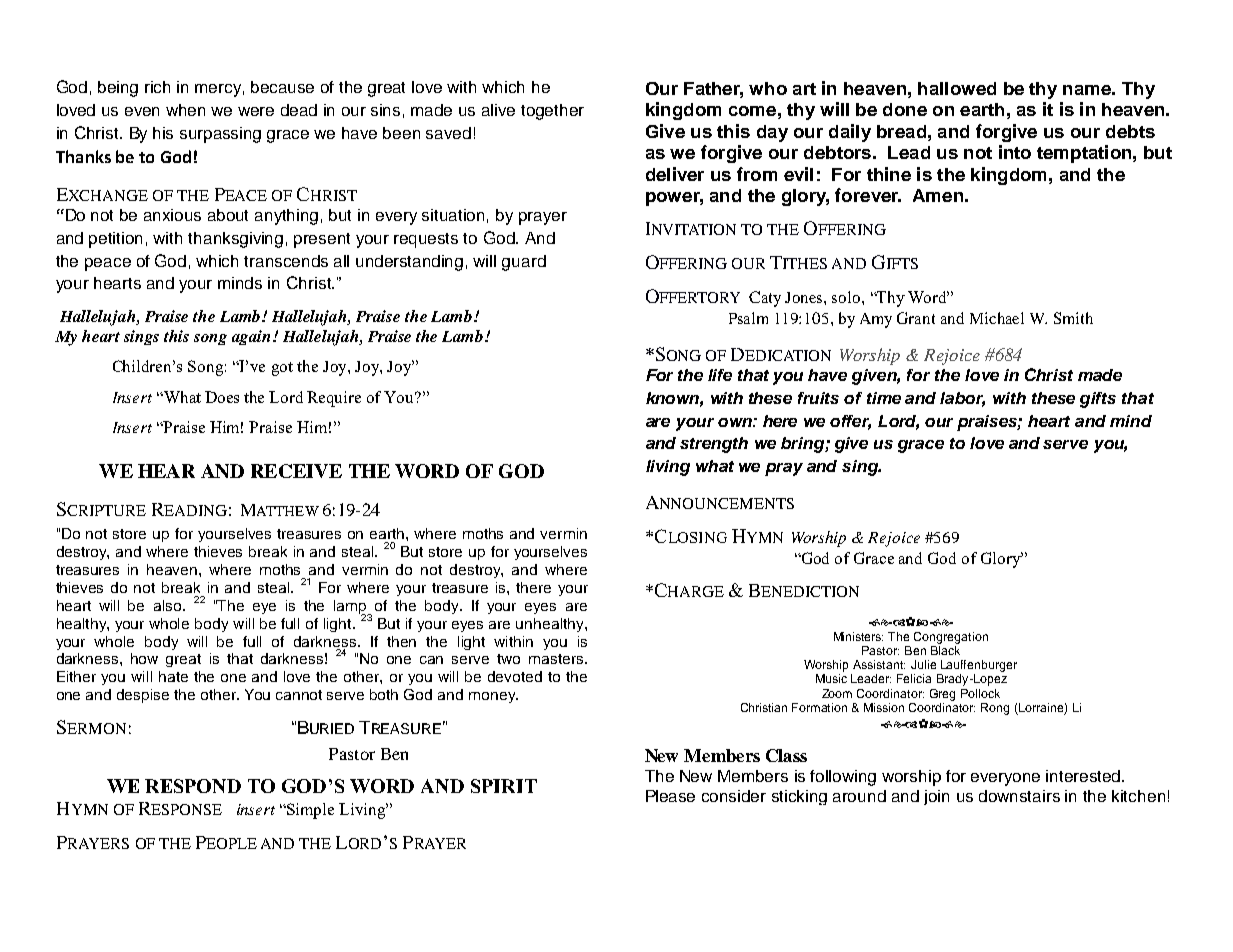  What do you see at coordinates (193, 786) in the screenshot?
I see `RESPOND` at bounding box center [193, 786].
